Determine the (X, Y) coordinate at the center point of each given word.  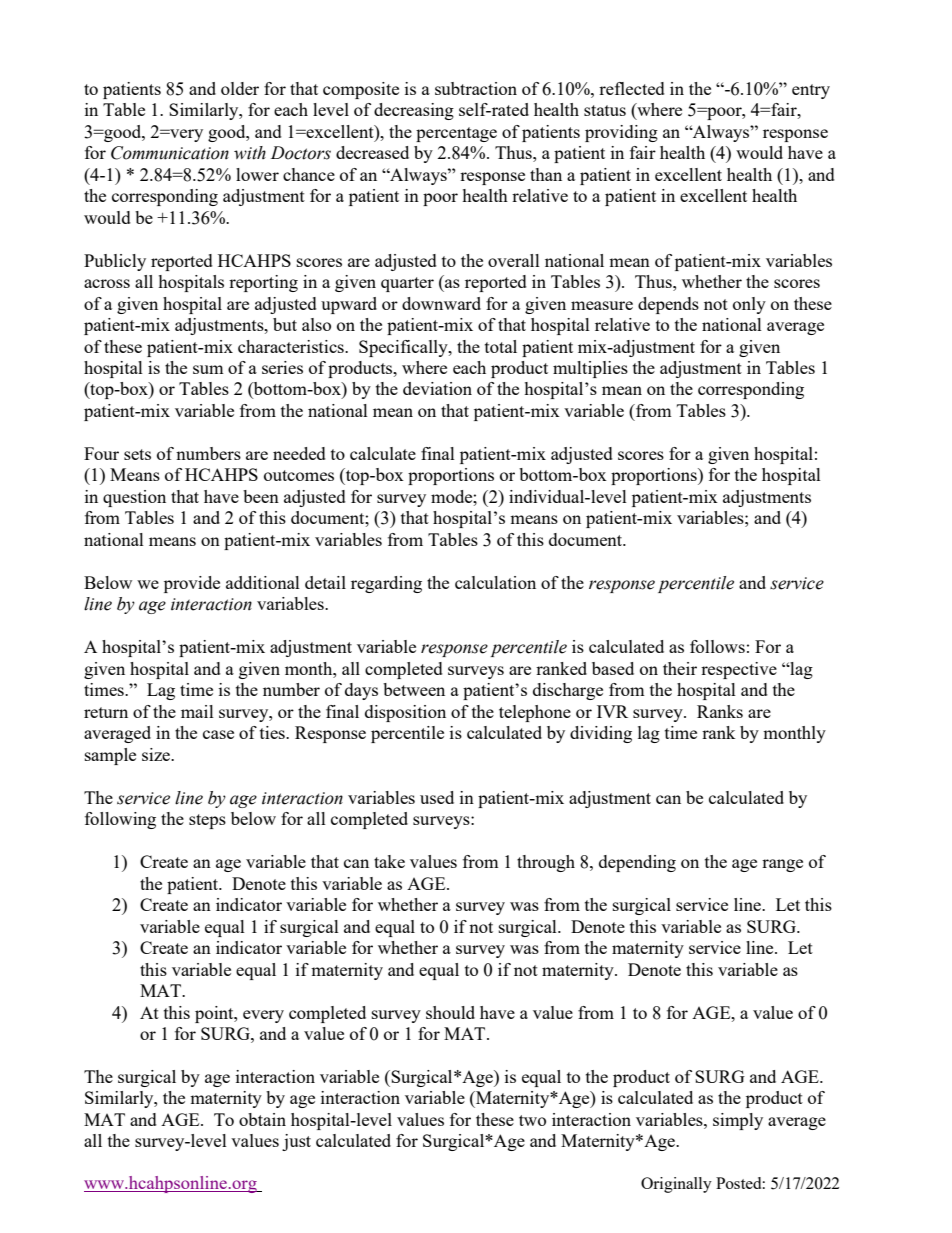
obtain (262, 1119)
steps (207, 821)
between (414, 689)
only (749, 305)
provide (192, 584)
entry (811, 91)
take (389, 861)
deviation (437, 388)
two (532, 1120)
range (782, 865)
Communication (170, 153)
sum (208, 369)
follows (717, 646)
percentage (456, 134)
